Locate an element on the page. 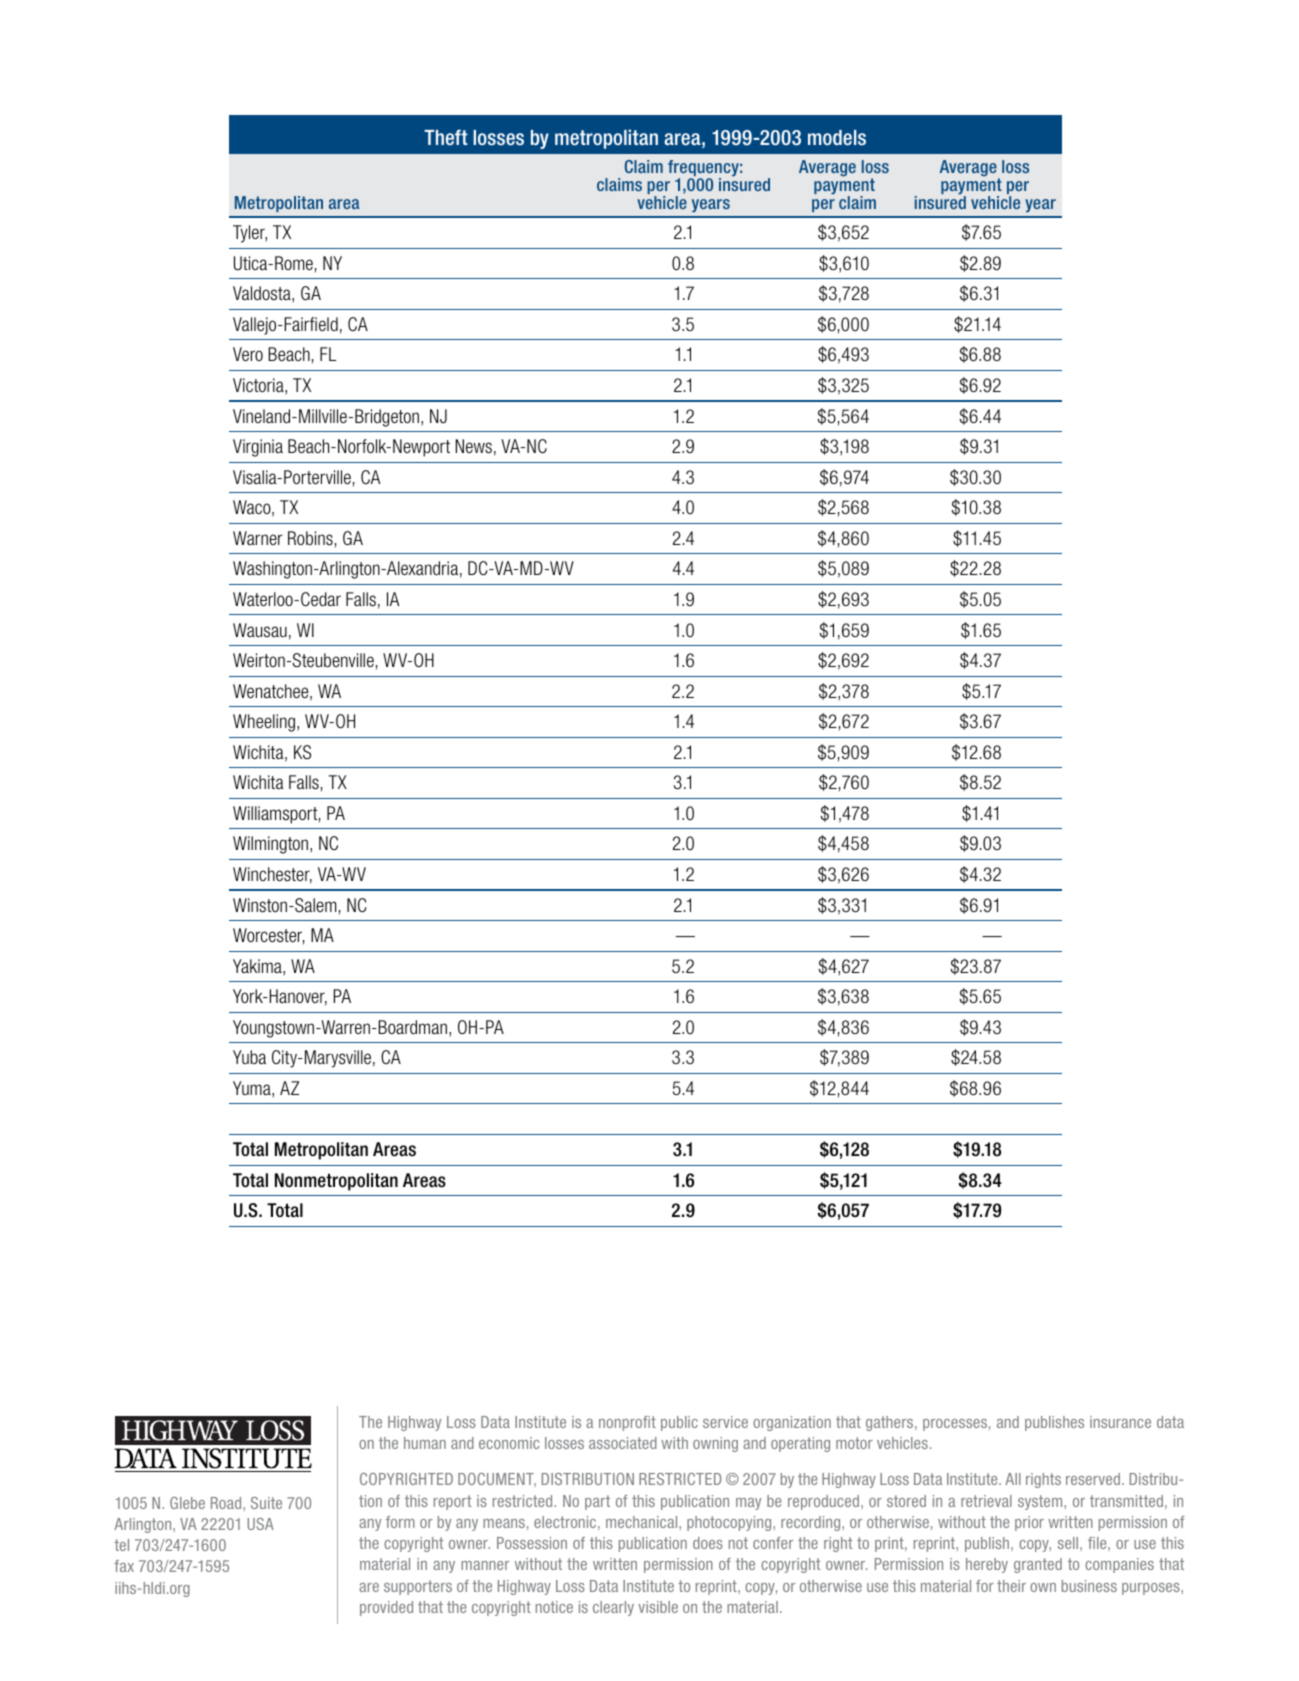 This document has height=1681, width=1299. News is located at coordinates (474, 446).
